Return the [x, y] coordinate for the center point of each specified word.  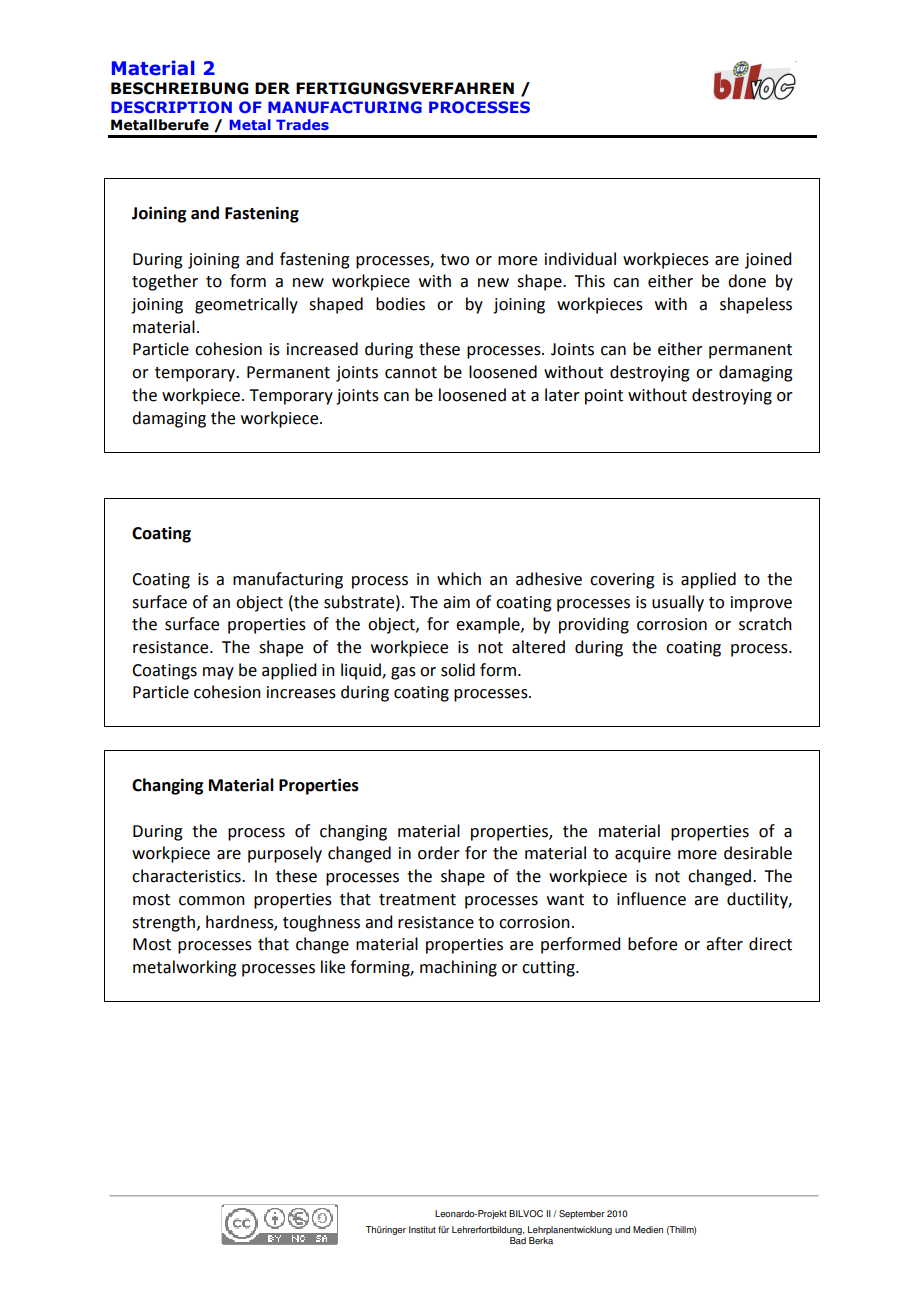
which [459, 579]
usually [678, 603]
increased [322, 349]
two [454, 260]
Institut [422, 1230]
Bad [518, 1239]
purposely [285, 854]
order [439, 853]
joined [768, 260]
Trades [302, 124]
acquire [643, 855]
